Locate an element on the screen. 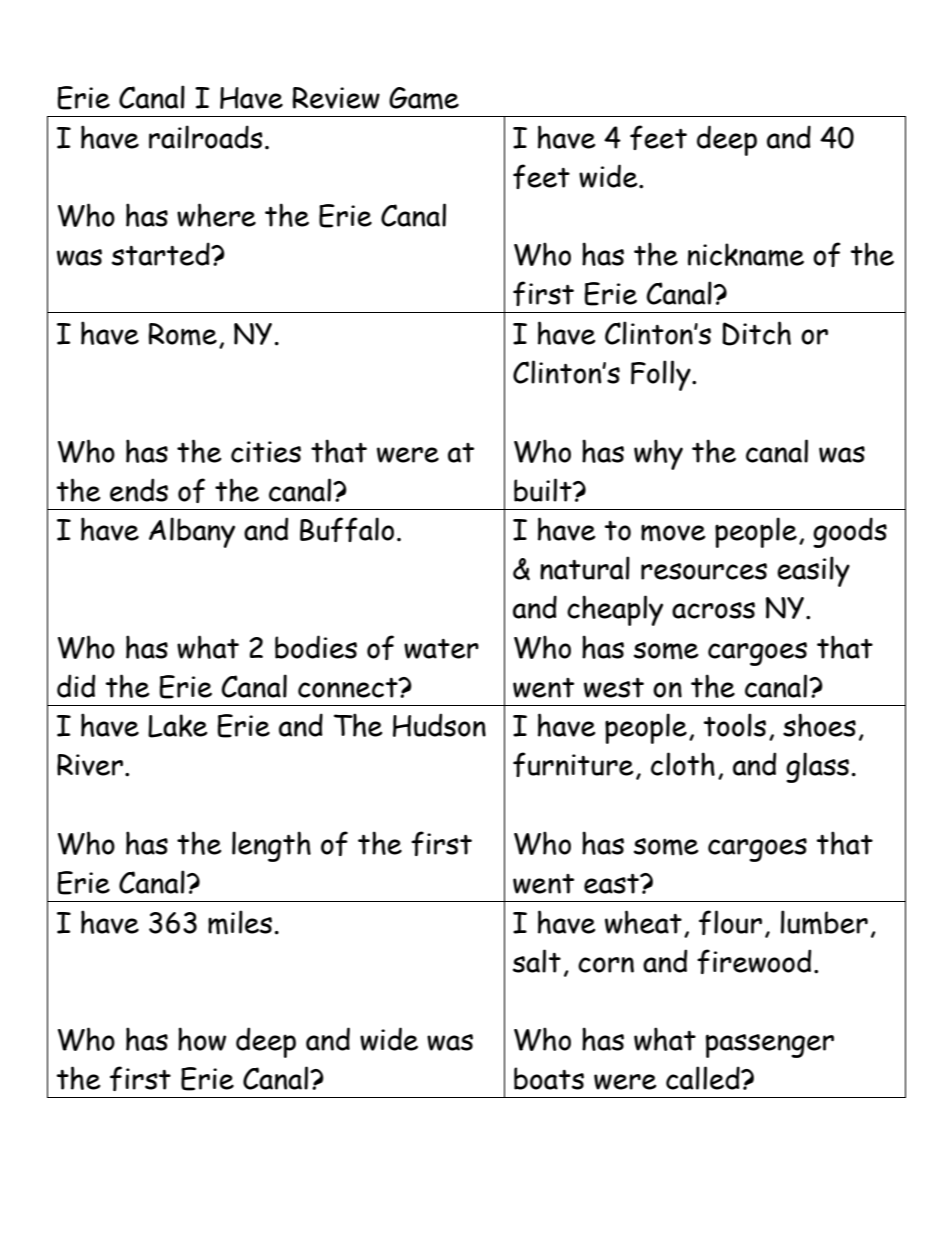  railroads is located at coordinates (206, 137).
